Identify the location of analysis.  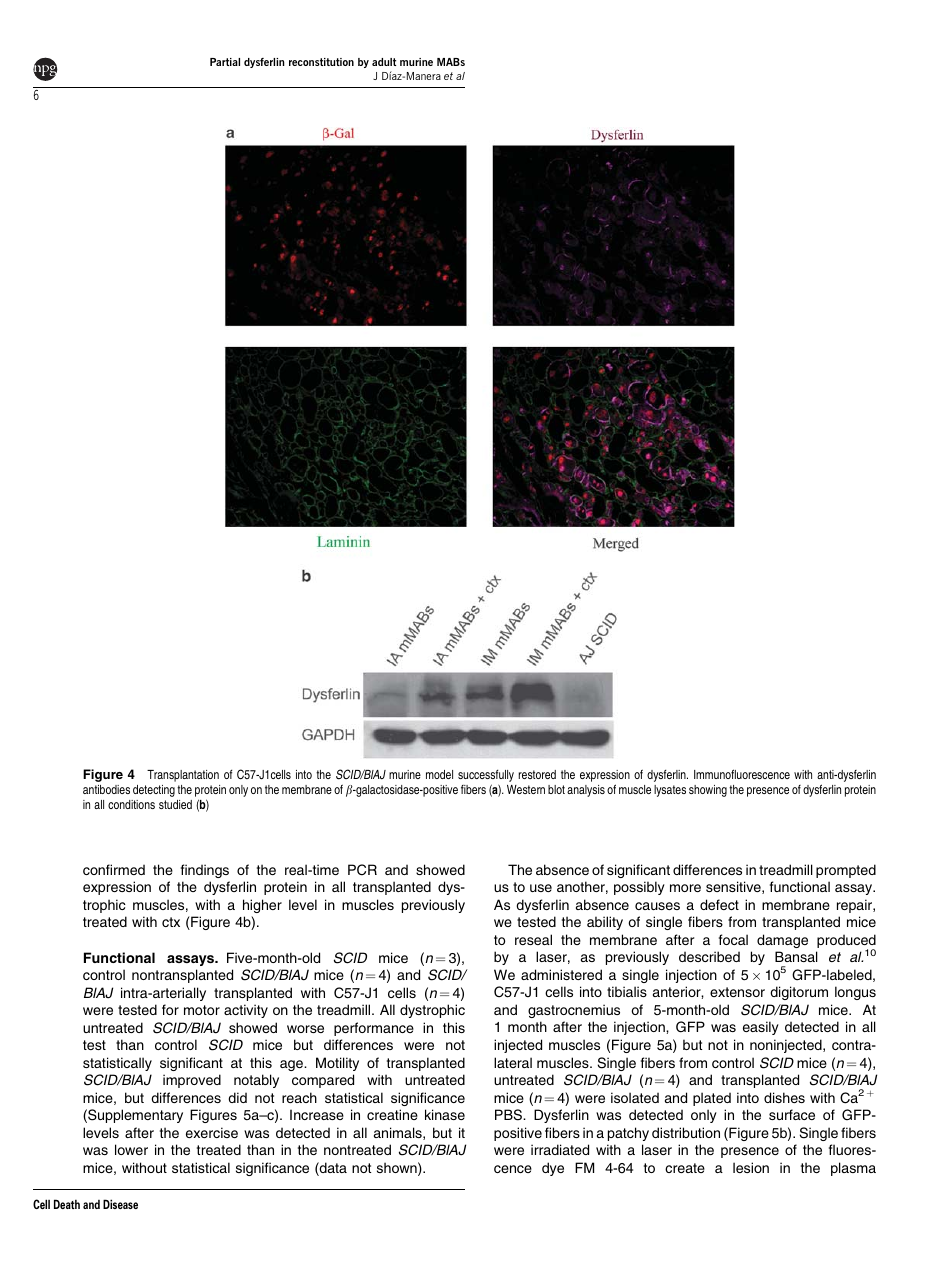
(586, 791).
